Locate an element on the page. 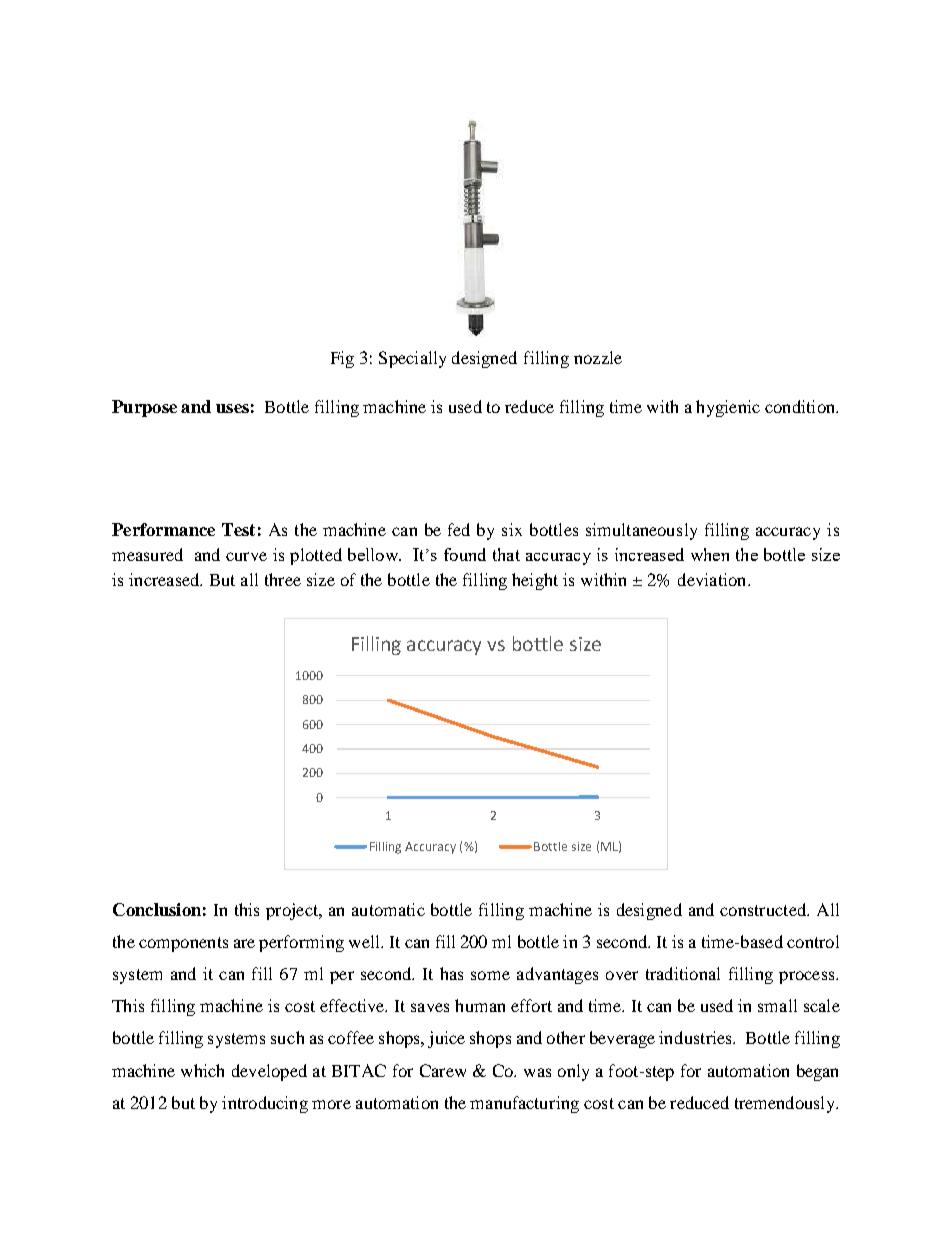 The image size is (952, 1233). Specially is located at coordinates (412, 359).
